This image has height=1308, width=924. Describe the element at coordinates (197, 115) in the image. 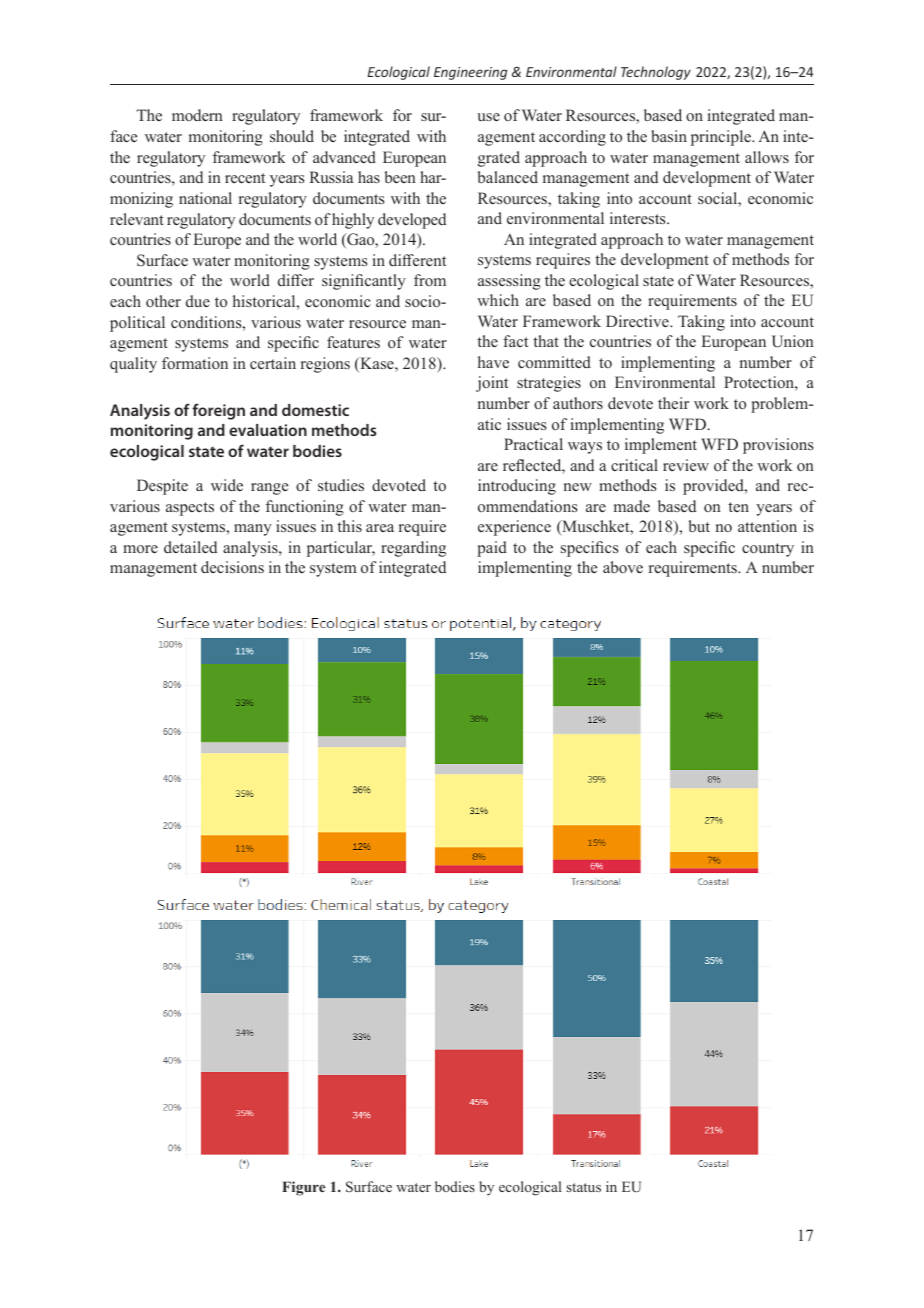

I see `modern` at that location.
